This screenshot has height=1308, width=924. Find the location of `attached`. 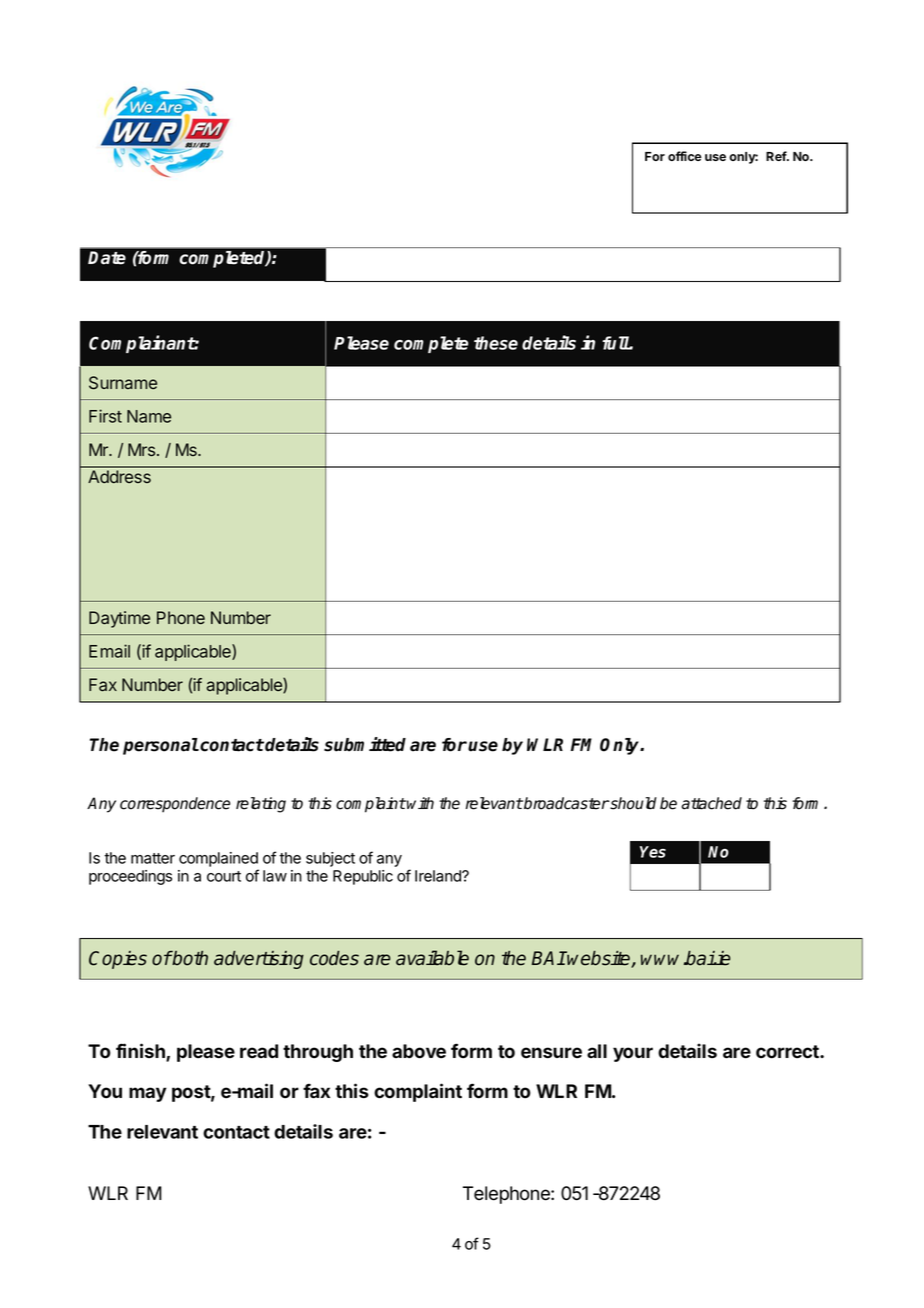

attached is located at coordinates (711, 803).
